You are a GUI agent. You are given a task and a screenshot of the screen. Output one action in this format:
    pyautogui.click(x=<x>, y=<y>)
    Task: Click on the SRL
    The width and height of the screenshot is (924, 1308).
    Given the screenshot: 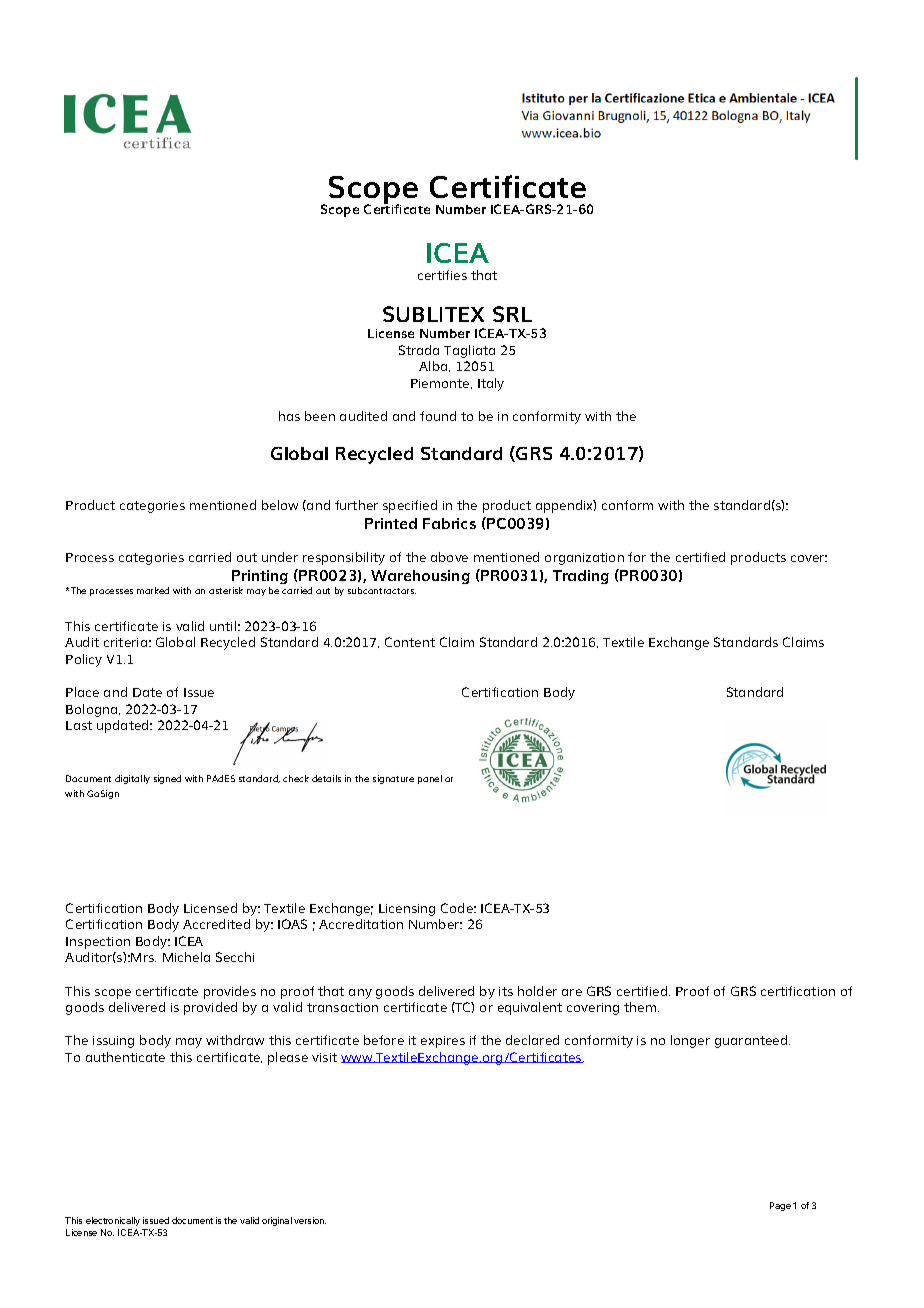 What is the action you would take?
    pyautogui.click(x=512, y=314)
